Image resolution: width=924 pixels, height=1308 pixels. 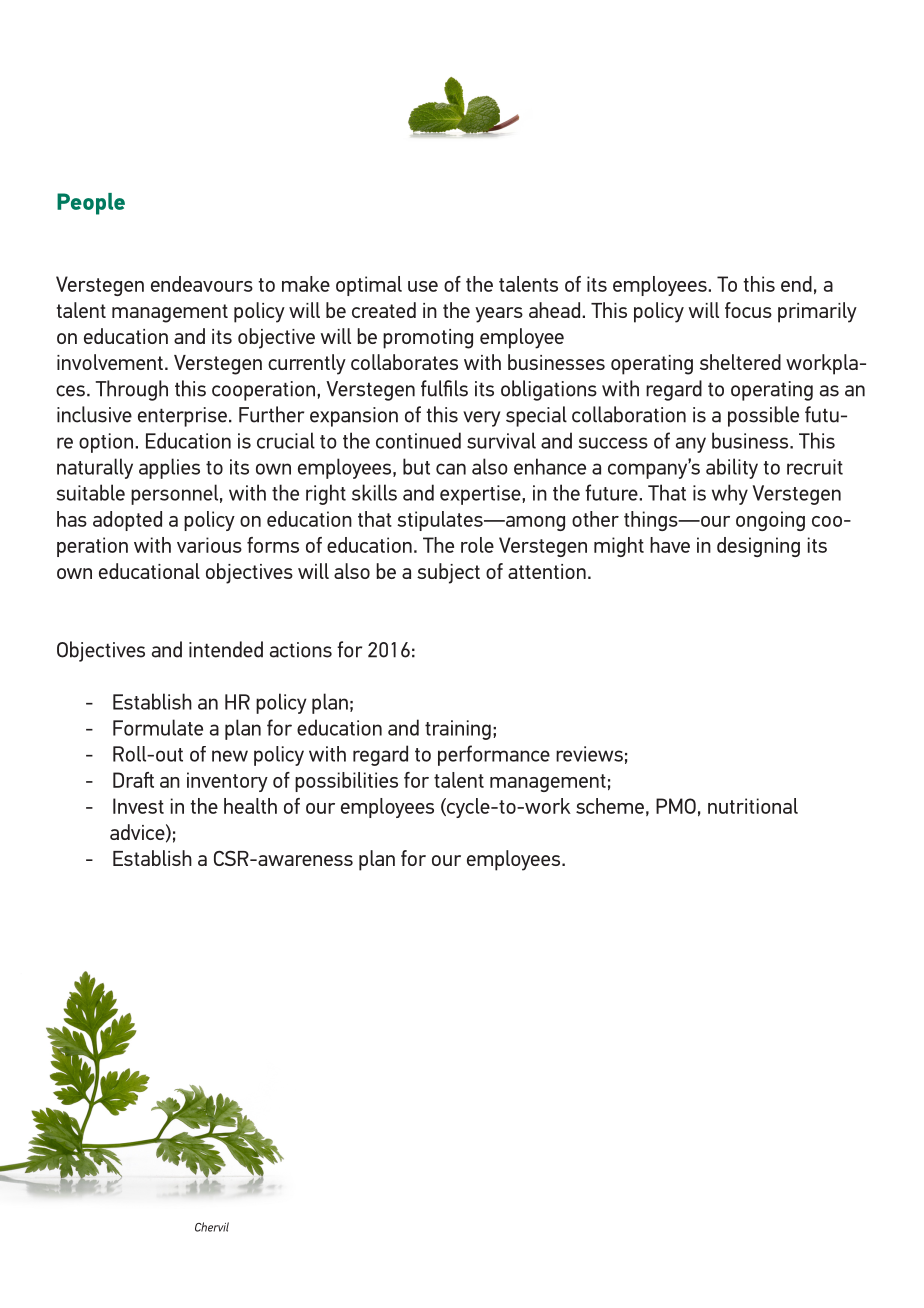 What do you see at coordinates (748, 310) in the screenshot?
I see `focus` at bounding box center [748, 310].
